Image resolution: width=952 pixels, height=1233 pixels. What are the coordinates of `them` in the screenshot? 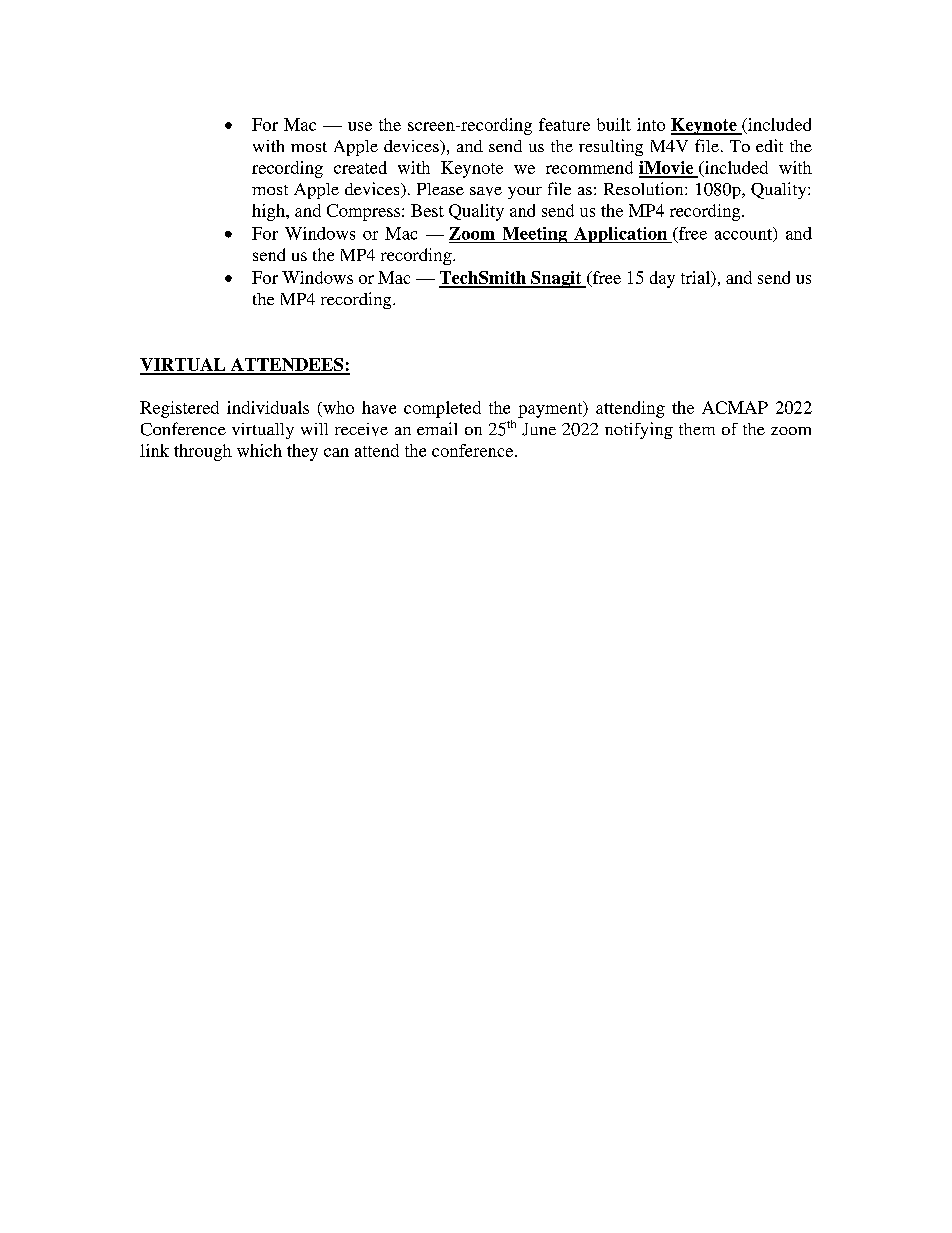 It's located at (697, 429).
